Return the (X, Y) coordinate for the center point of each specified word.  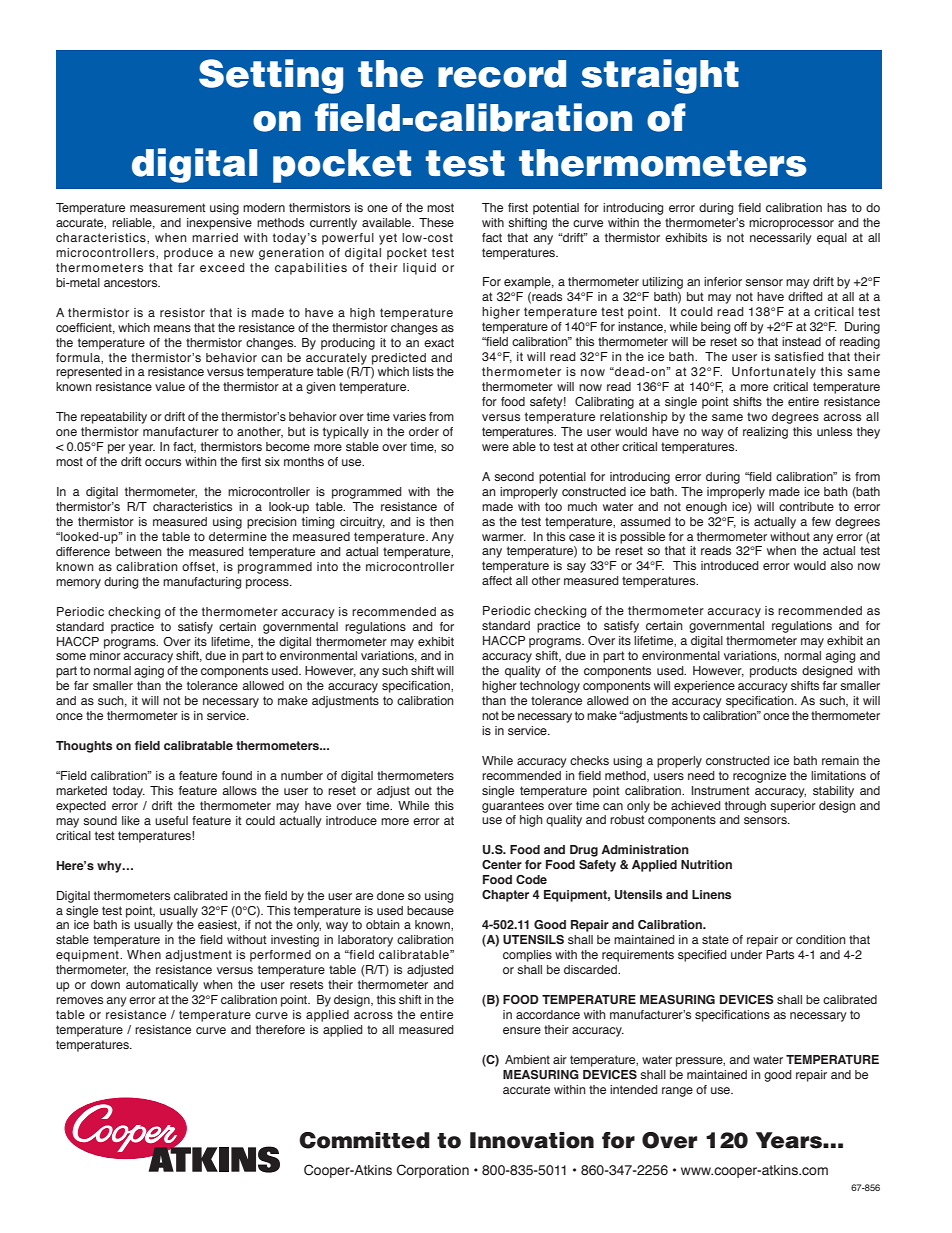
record (502, 74)
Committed (364, 1140)
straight (660, 76)
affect (497, 580)
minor (105, 655)
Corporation (433, 1171)
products (773, 672)
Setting (271, 76)
